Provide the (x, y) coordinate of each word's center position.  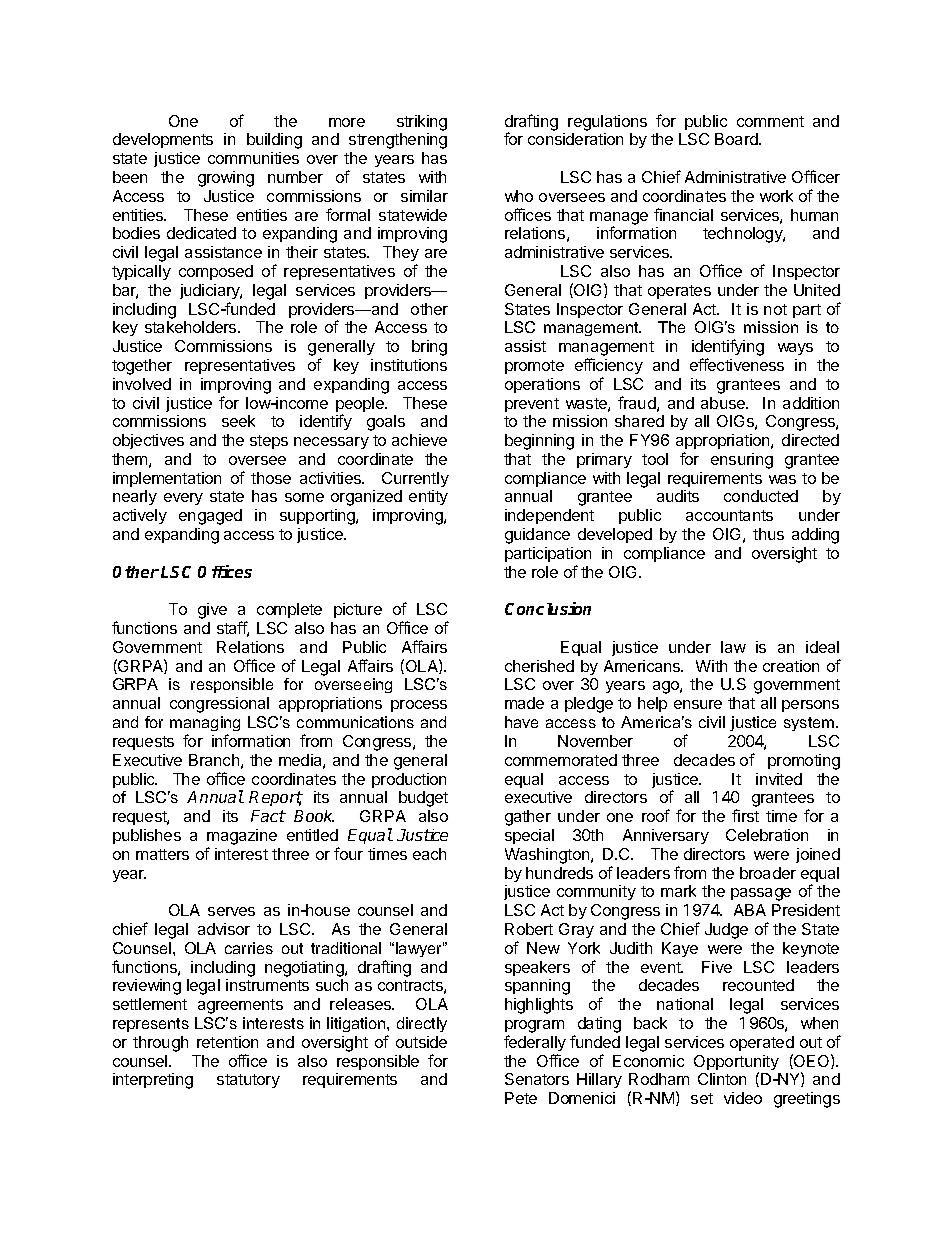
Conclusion (548, 608)
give (212, 611)
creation (791, 666)
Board (737, 139)
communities (253, 158)
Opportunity (736, 1064)
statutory (248, 1081)
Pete (521, 1098)
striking (422, 123)
